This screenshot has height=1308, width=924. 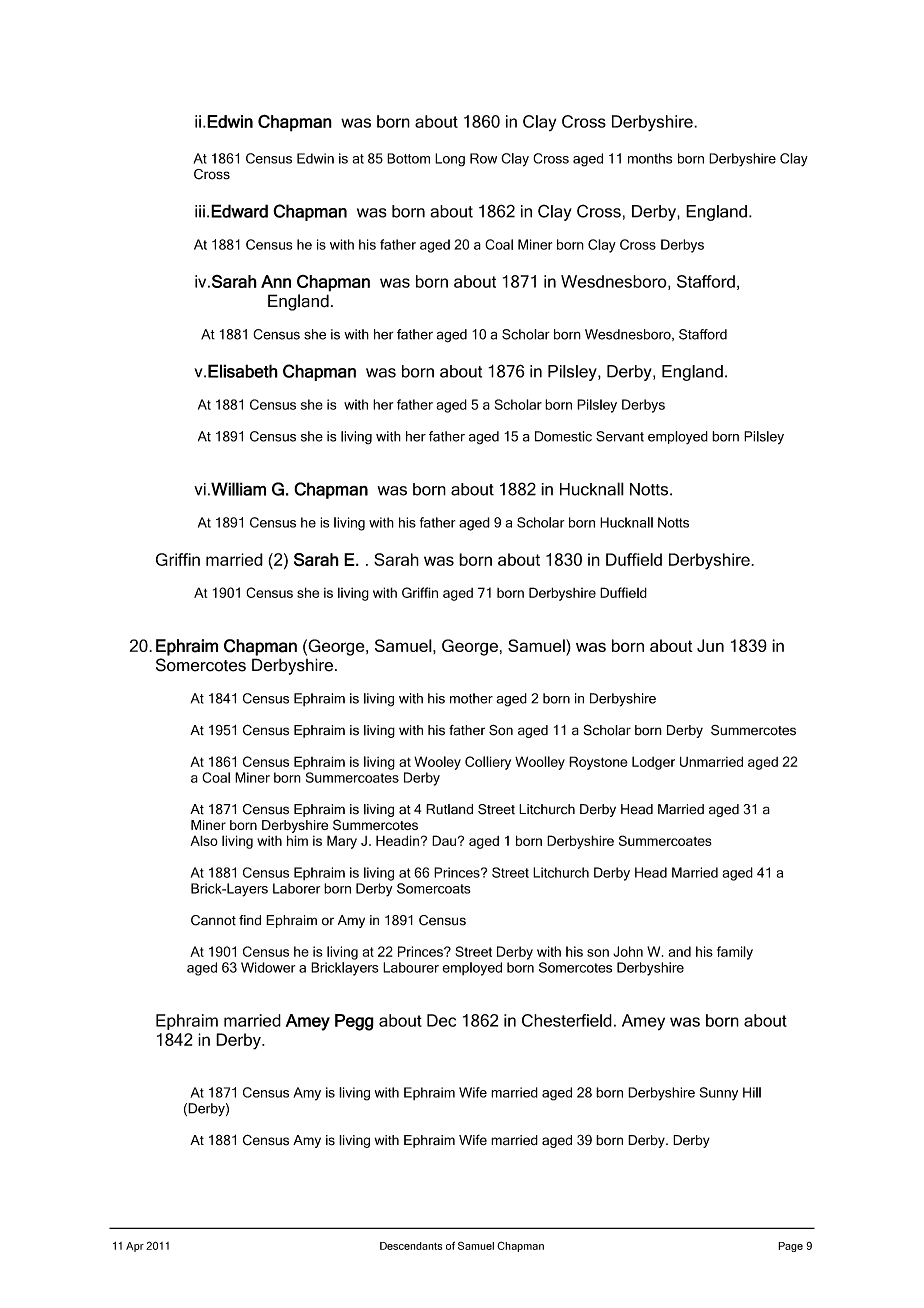 What do you see at coordinates (408, 158) in the screenshot?
I see `Bottom` at bounding box center [408, 158].
